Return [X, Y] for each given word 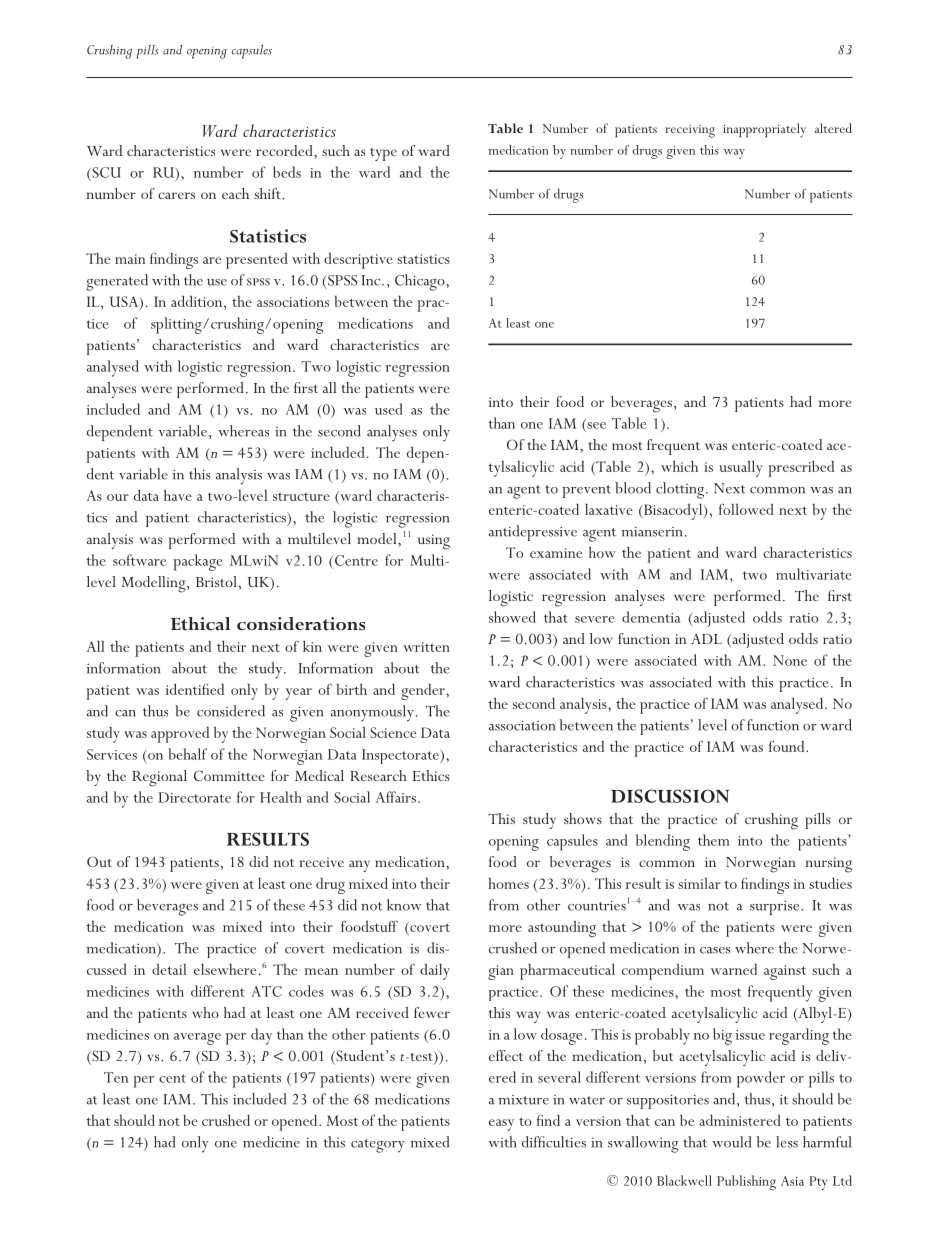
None [790, 660]
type [383, 154]
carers [176, 195]
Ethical [200, 624]
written [426, 647]
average [197, 1039]
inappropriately [764, 130]
